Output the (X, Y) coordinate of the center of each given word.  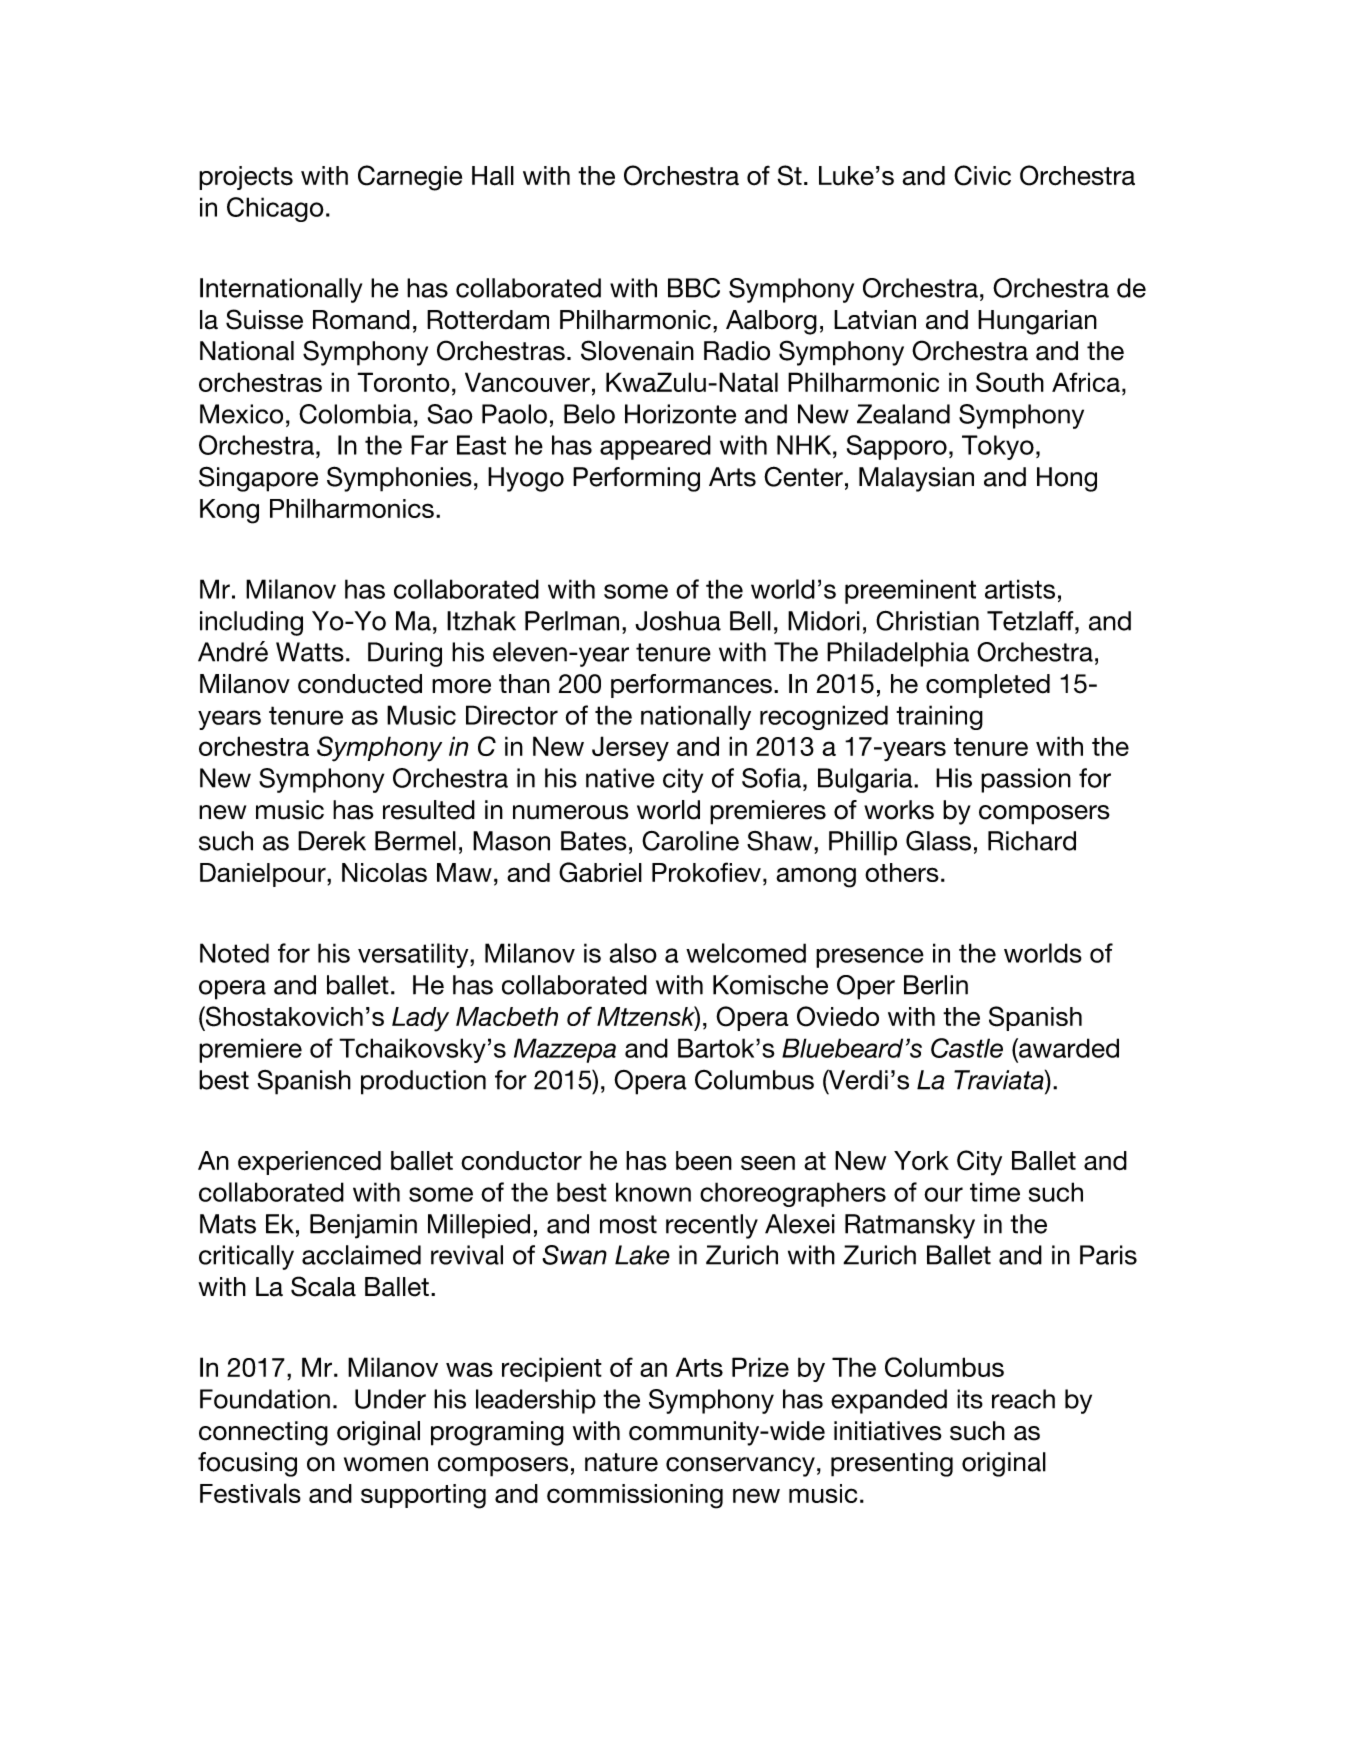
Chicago (275, 209)
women (386, 1464)
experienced (309, 1163)
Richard (1032, 841)
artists (1020, 589)
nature (621, 1462)
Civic (982, 175)
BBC (694, 288)
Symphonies (399, 479)
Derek (332, 841)
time (995, 1192)
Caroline (690, 841)
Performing (636, 479)
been (704, 1161)
